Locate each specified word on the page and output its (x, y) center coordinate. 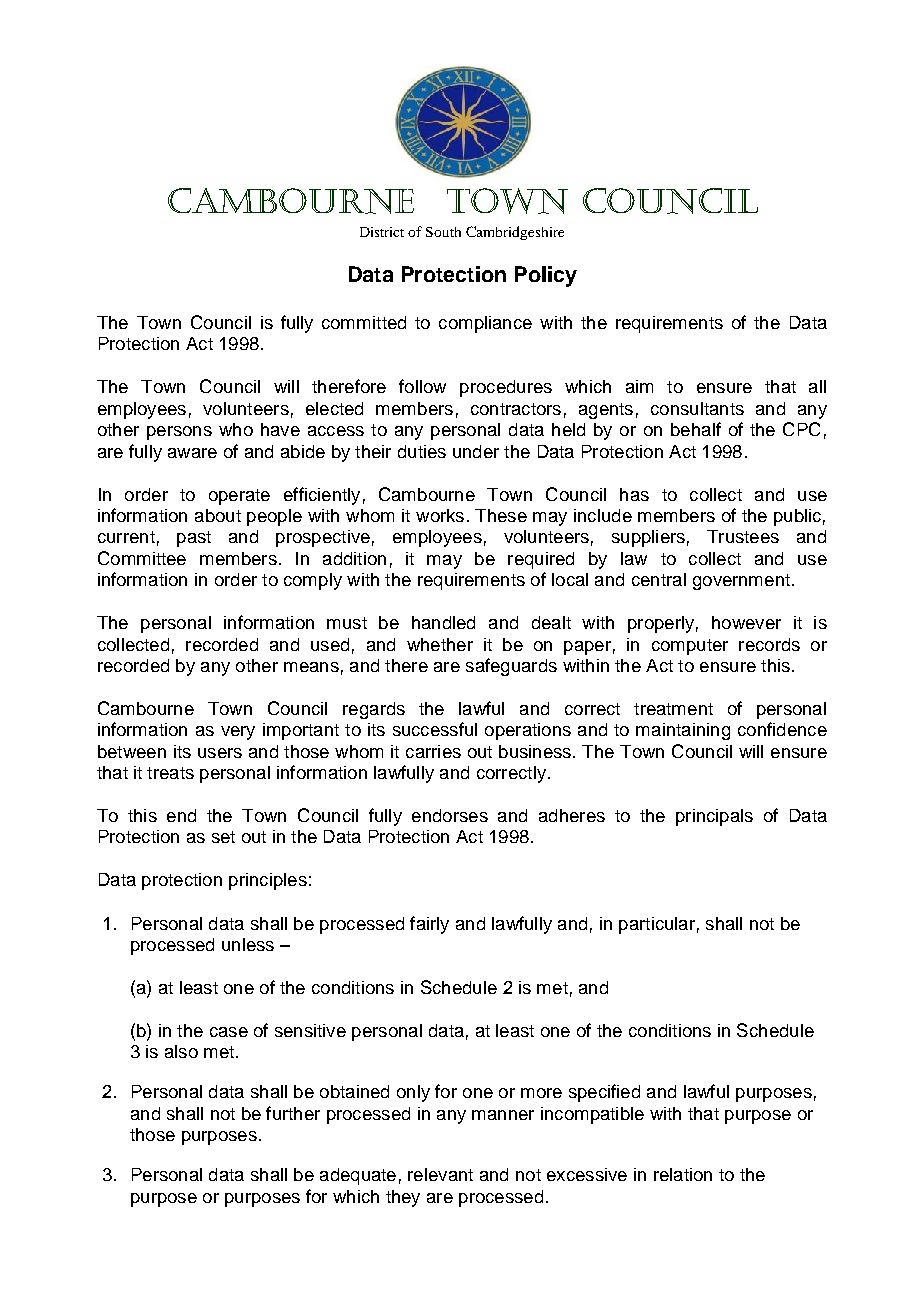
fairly (429, 925)
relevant (440, 1174)
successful (435, 729)
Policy (546, 276)
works (440, 515)
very (238, 733)
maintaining (683, 731)
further (293, 1113)
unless (248, 944)
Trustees (743, 536)
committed (364, 322)
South (443, 232)
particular (657, 925)
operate (239, 497)
